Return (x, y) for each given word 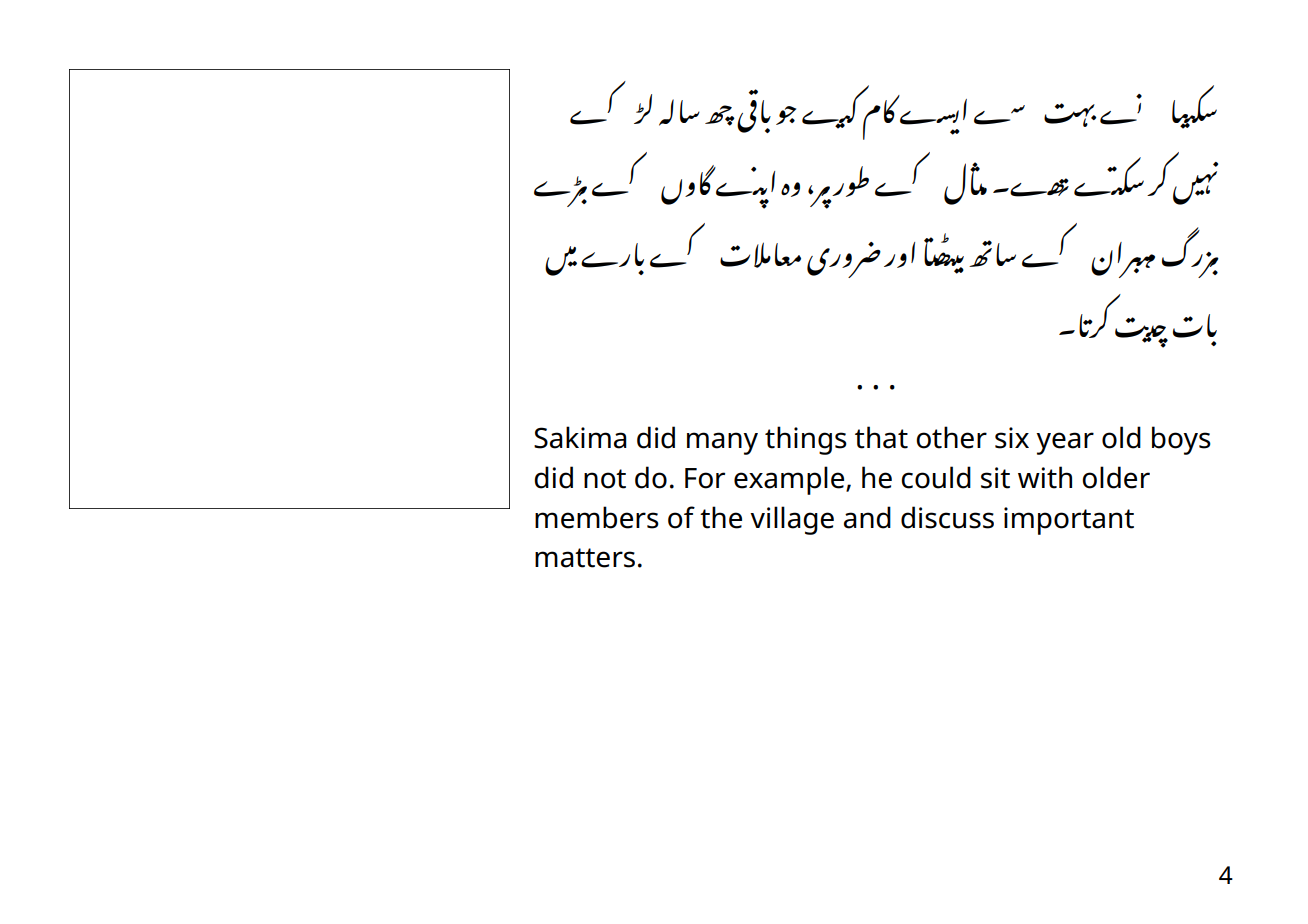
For (705, 478)
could (936, 477)
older (1116, 477)
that (881, 437)
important (1069, 521)
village (792, 520)
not (605, 479)
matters (585, 558)
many (722, 443)
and (867, 517)
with (1045, 477)
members (597, 517)
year (1065, 443)
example (790, 480)
